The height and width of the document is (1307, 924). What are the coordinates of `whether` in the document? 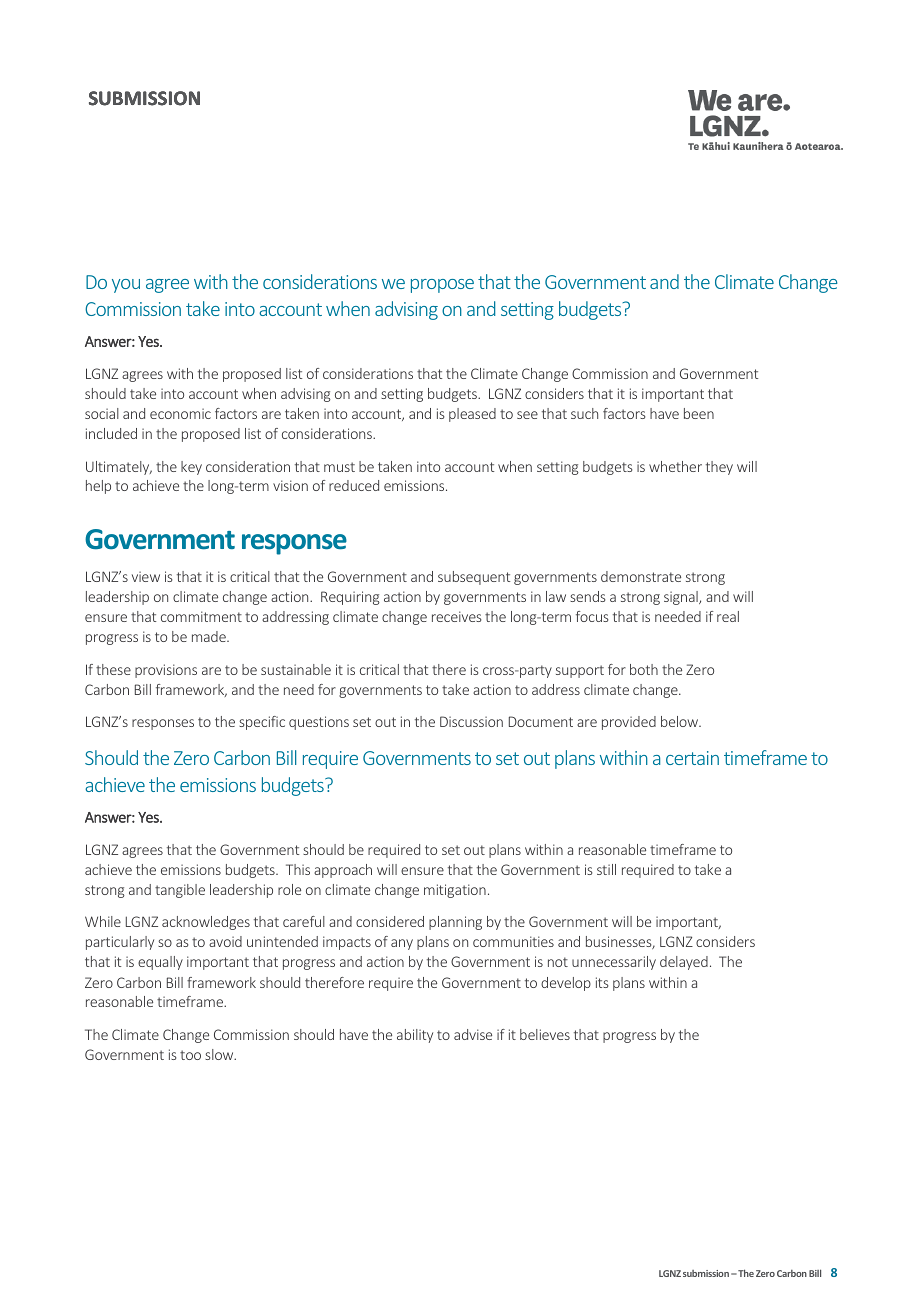 It's located at (675, 466).
